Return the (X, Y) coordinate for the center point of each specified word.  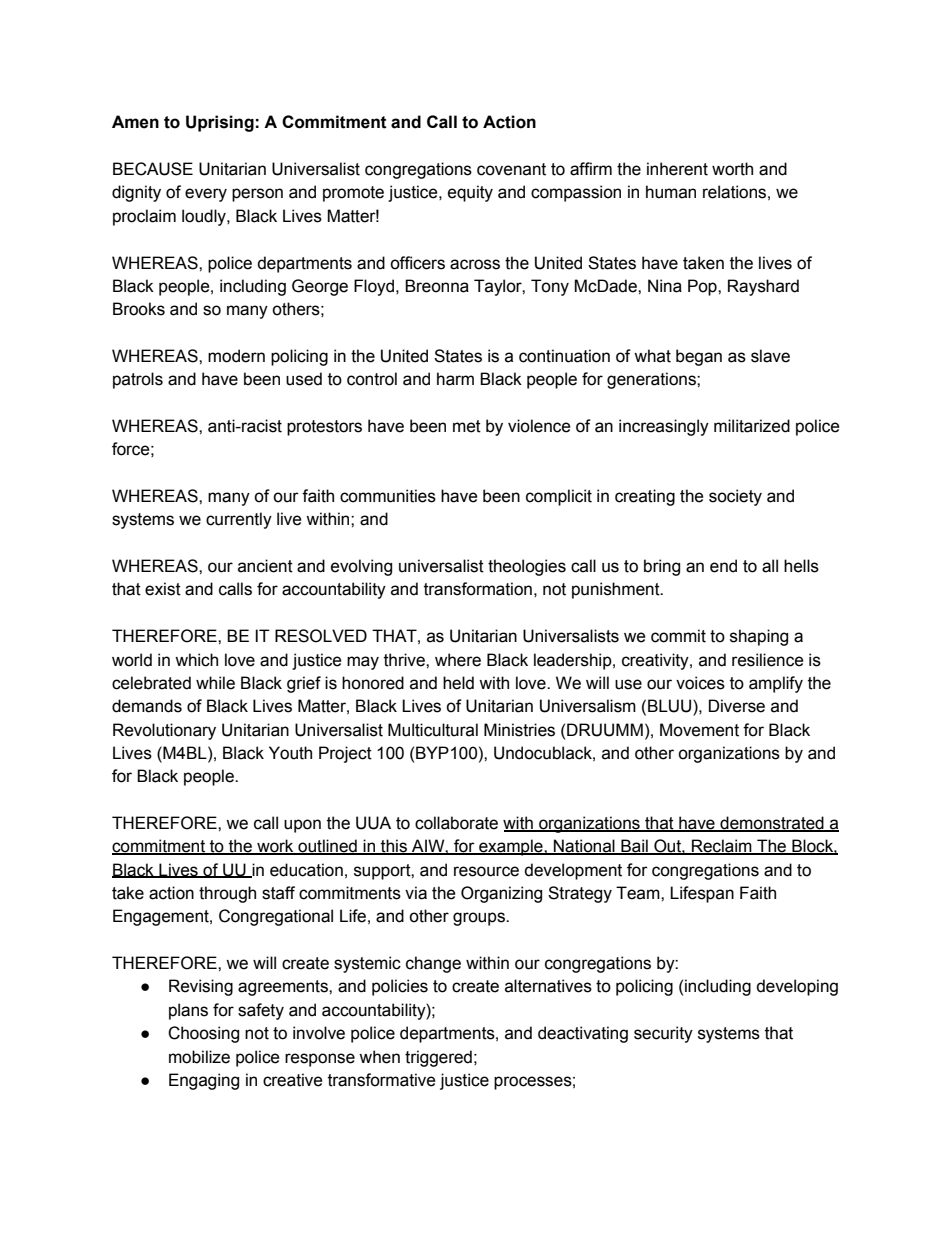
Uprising (220, 123)
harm (455, 379)
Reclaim (722, 847)
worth (732, 169)
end (723, 566)
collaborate (456, 823)
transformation (478, 589)
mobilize (199, 1057)
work (275, 847)
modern (236, 356)
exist (163, 589)
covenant (511, 169)
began (699, 357)
